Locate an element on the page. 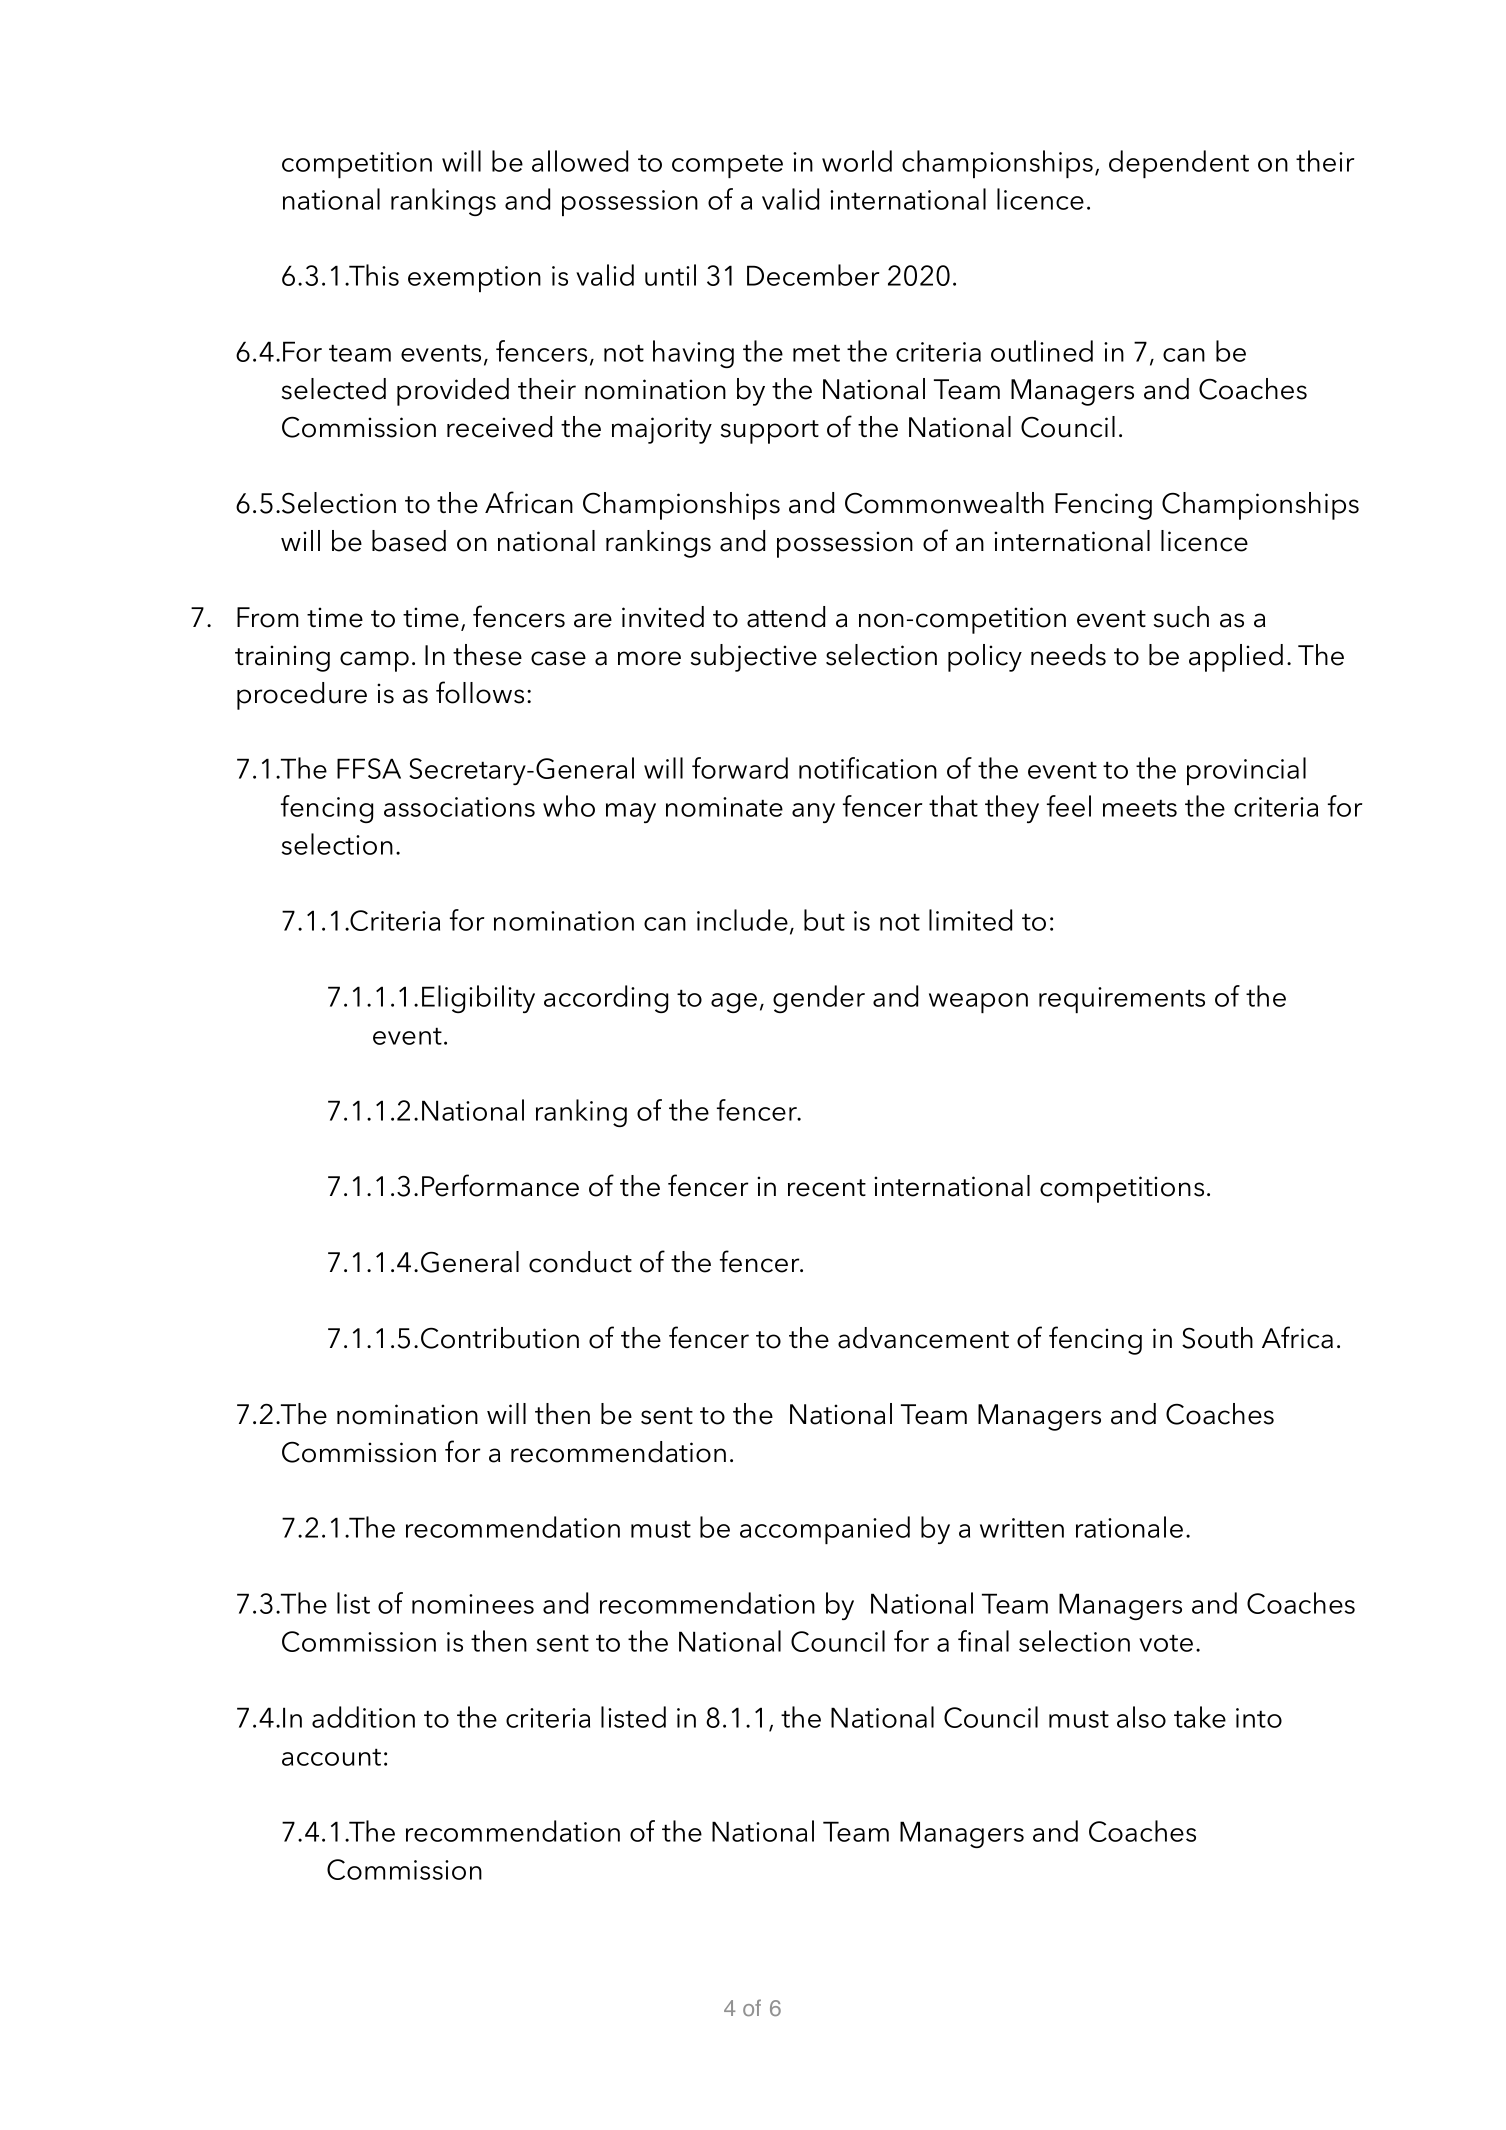 The width and height of the document is (1506, 2130). South is located at coordinates (1217, 1338).
